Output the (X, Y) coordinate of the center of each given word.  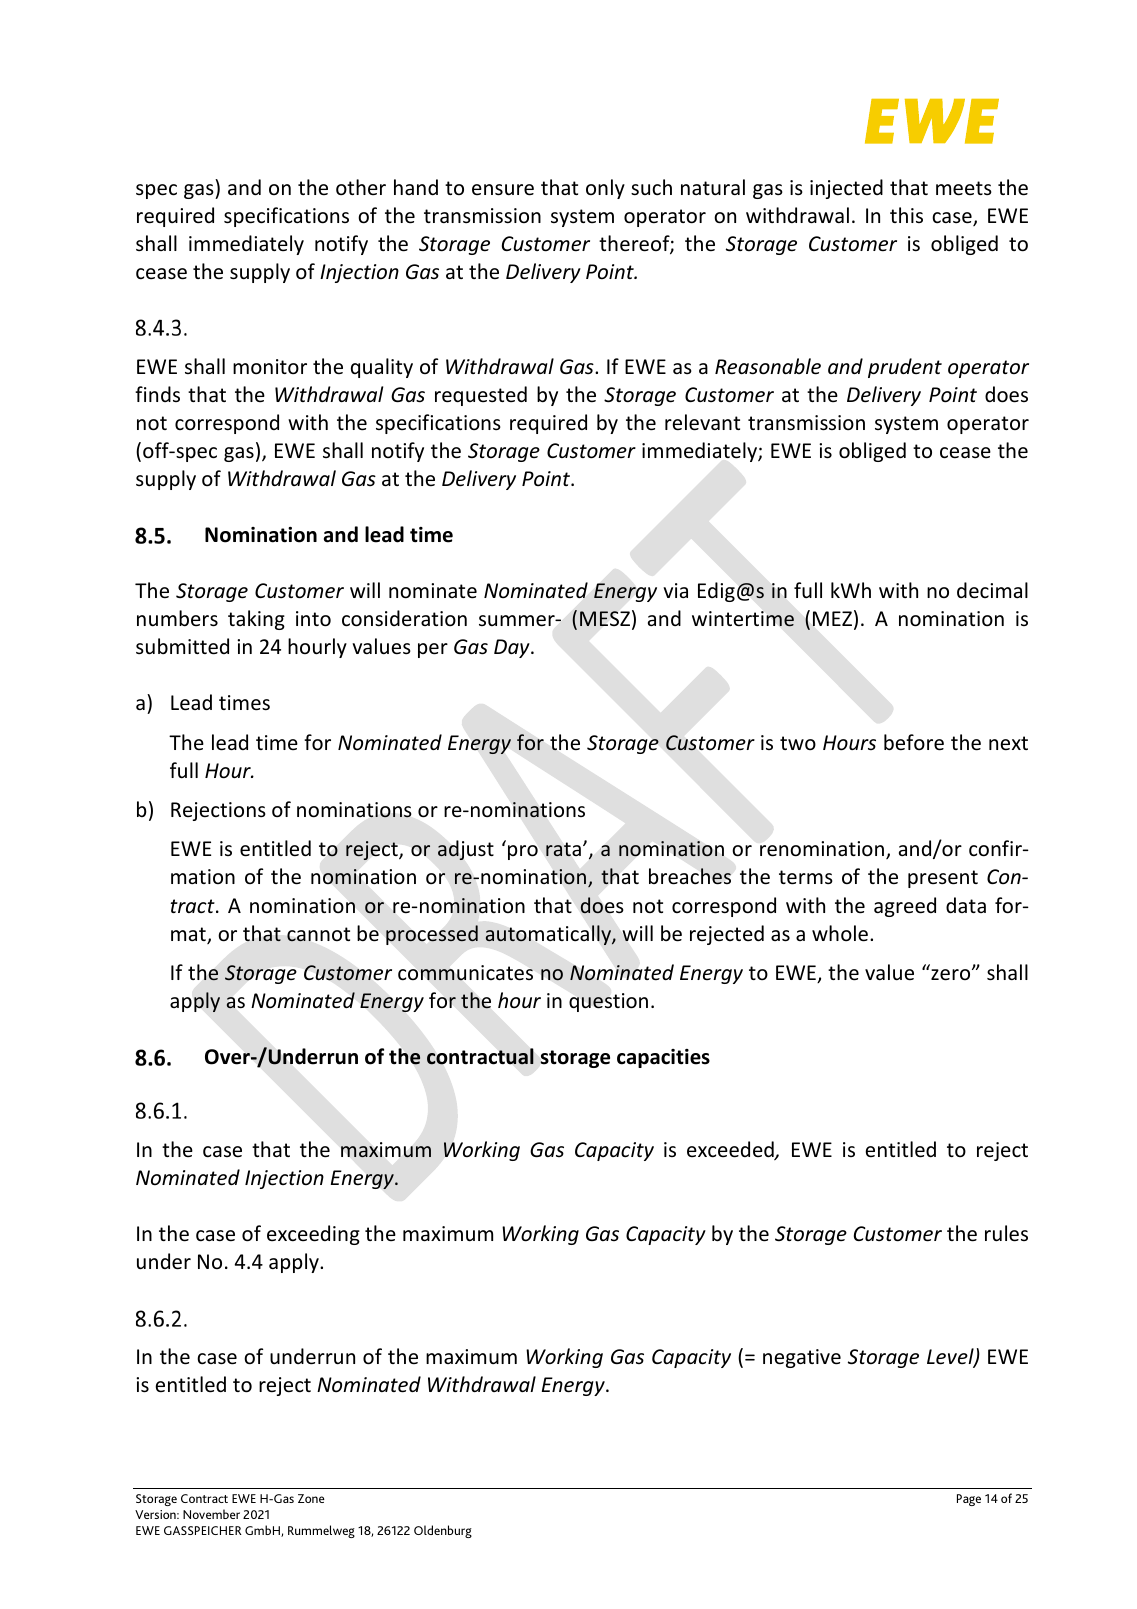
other (361, 187)
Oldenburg (443, 1531)
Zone (311, 1498)
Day (513, 648)
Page (969, 1500)
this (906, 215)
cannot (318, 934)
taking (256, 620)
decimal (992, 590)
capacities (663, 1058)
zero (952, 974)
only (605, 189)
